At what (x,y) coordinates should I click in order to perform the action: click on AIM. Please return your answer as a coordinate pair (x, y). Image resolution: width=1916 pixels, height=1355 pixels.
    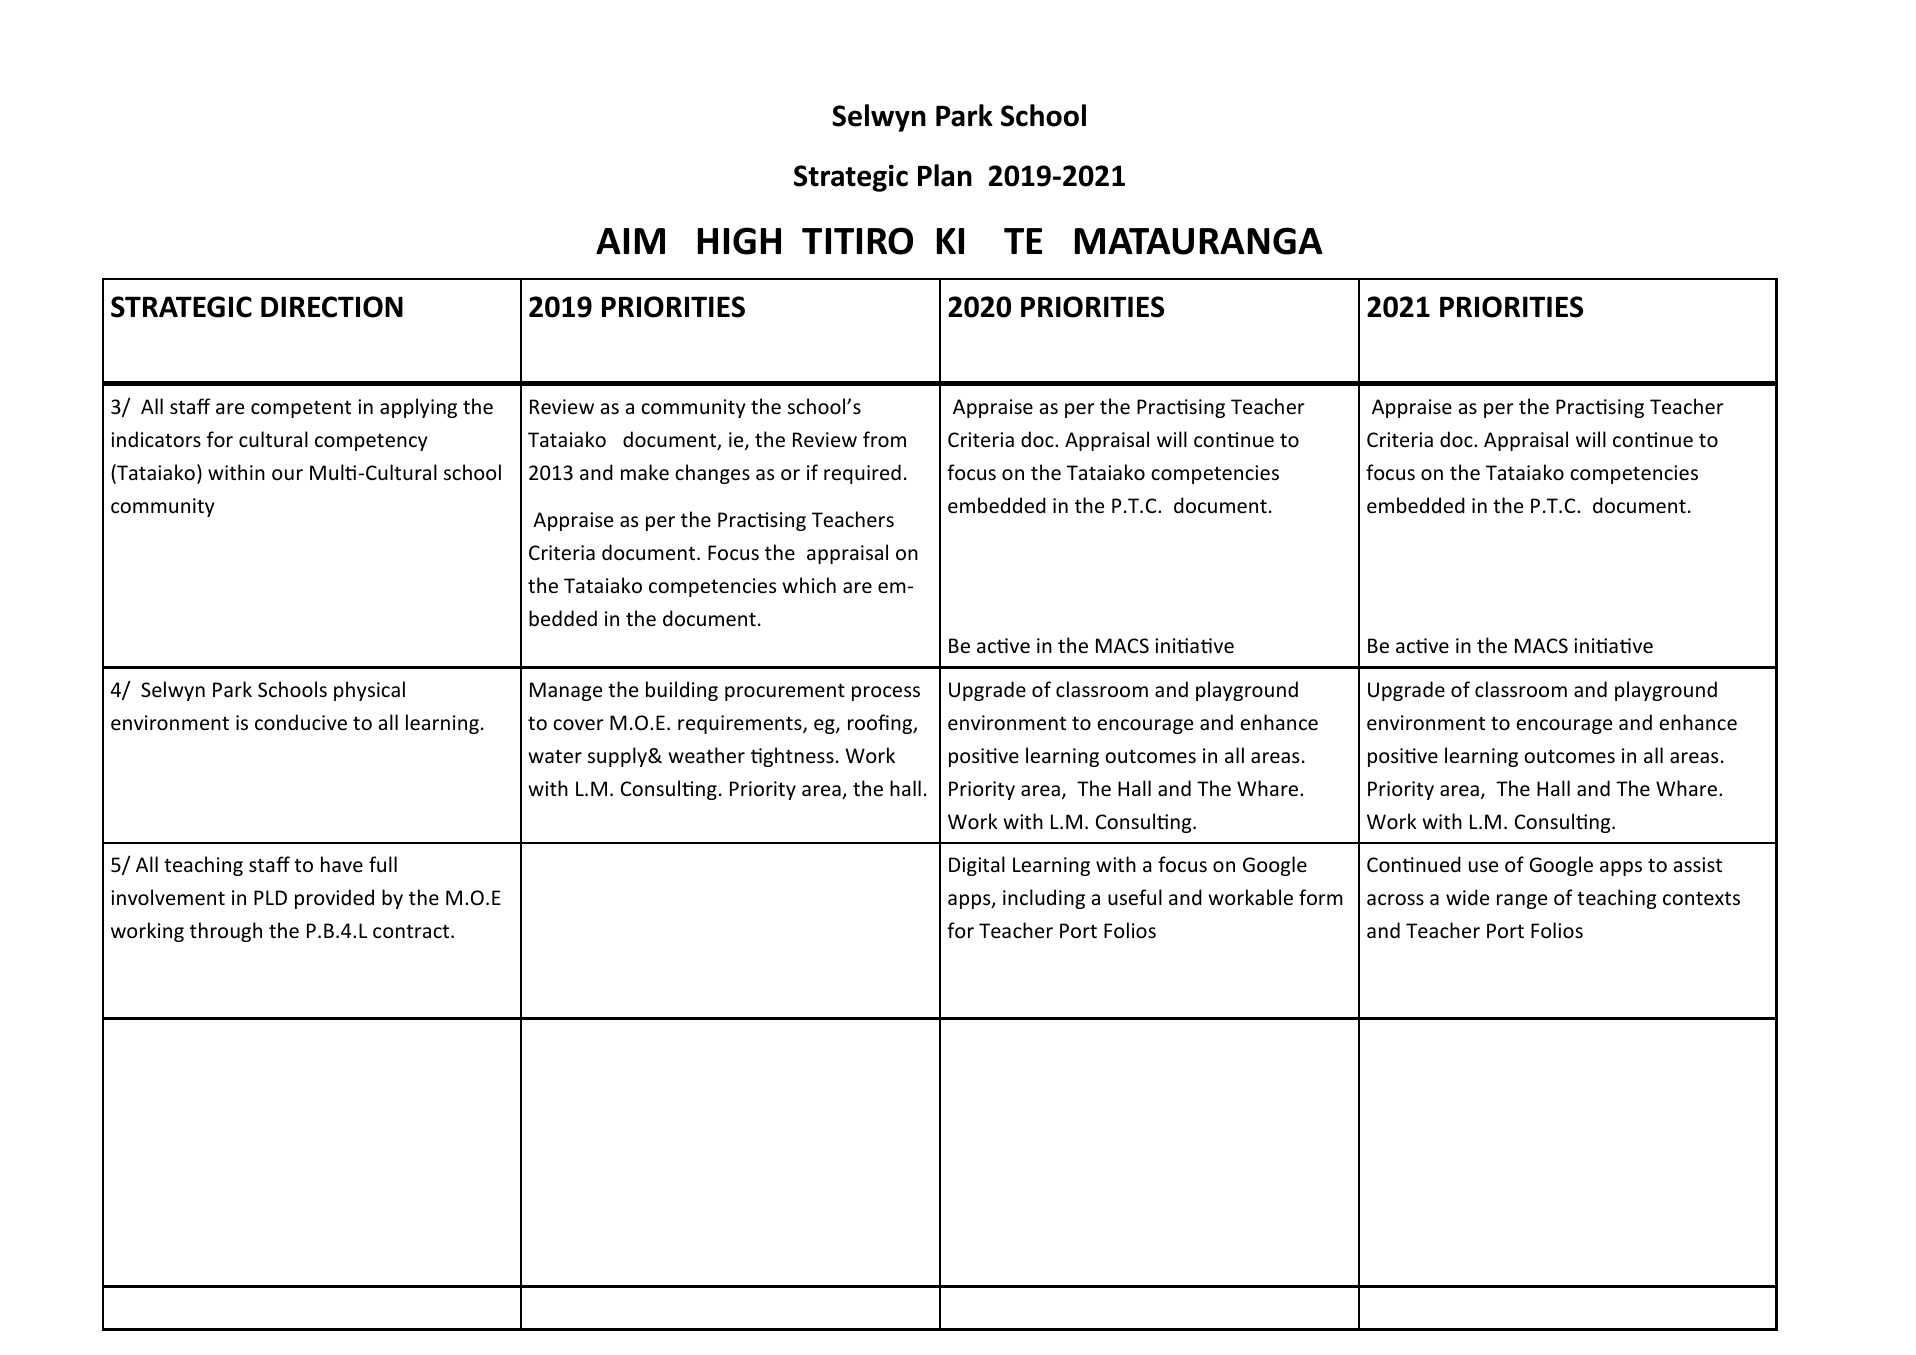
    Looking at the image, I should click on (630, 241).
